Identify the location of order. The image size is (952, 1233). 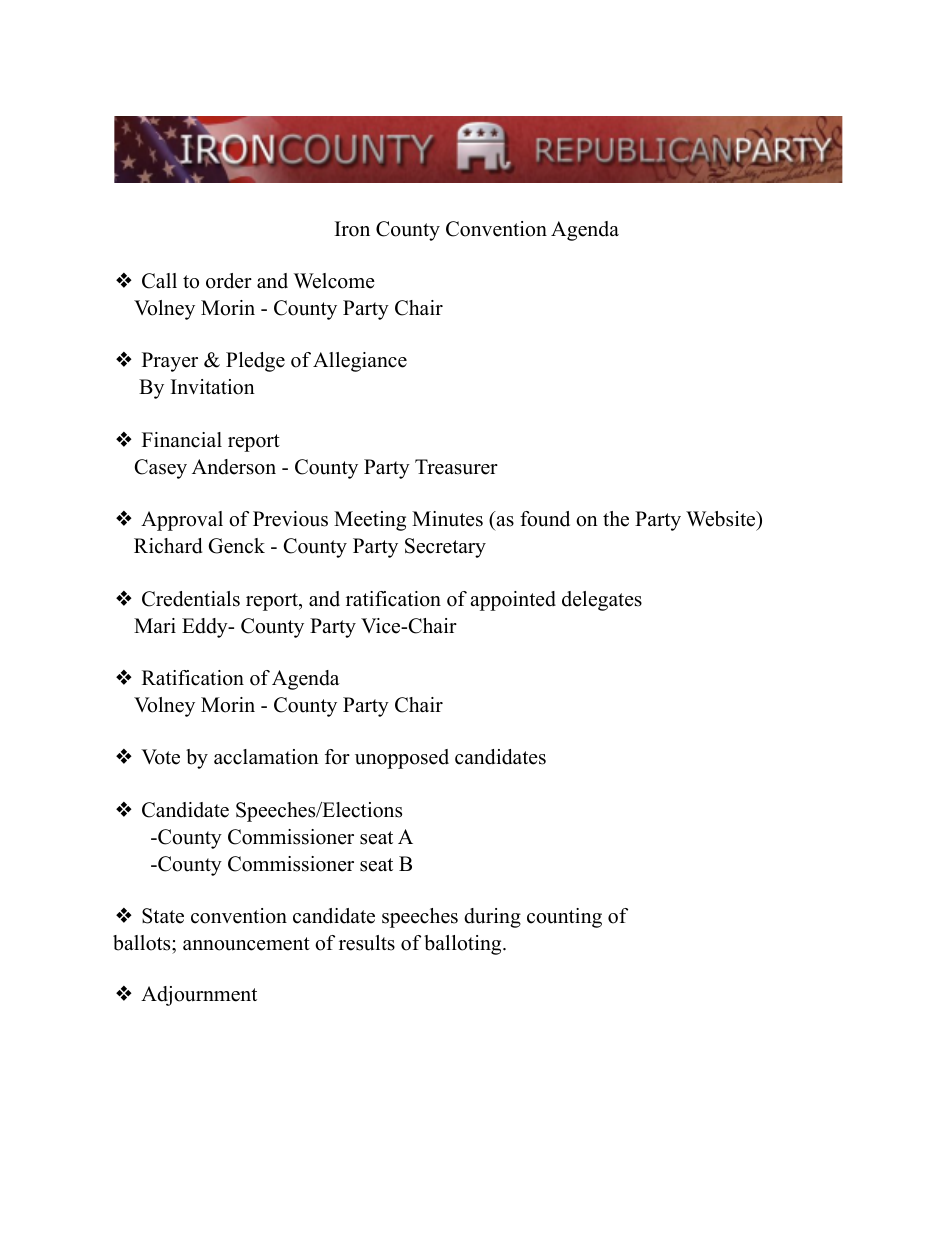
(229, 281).
